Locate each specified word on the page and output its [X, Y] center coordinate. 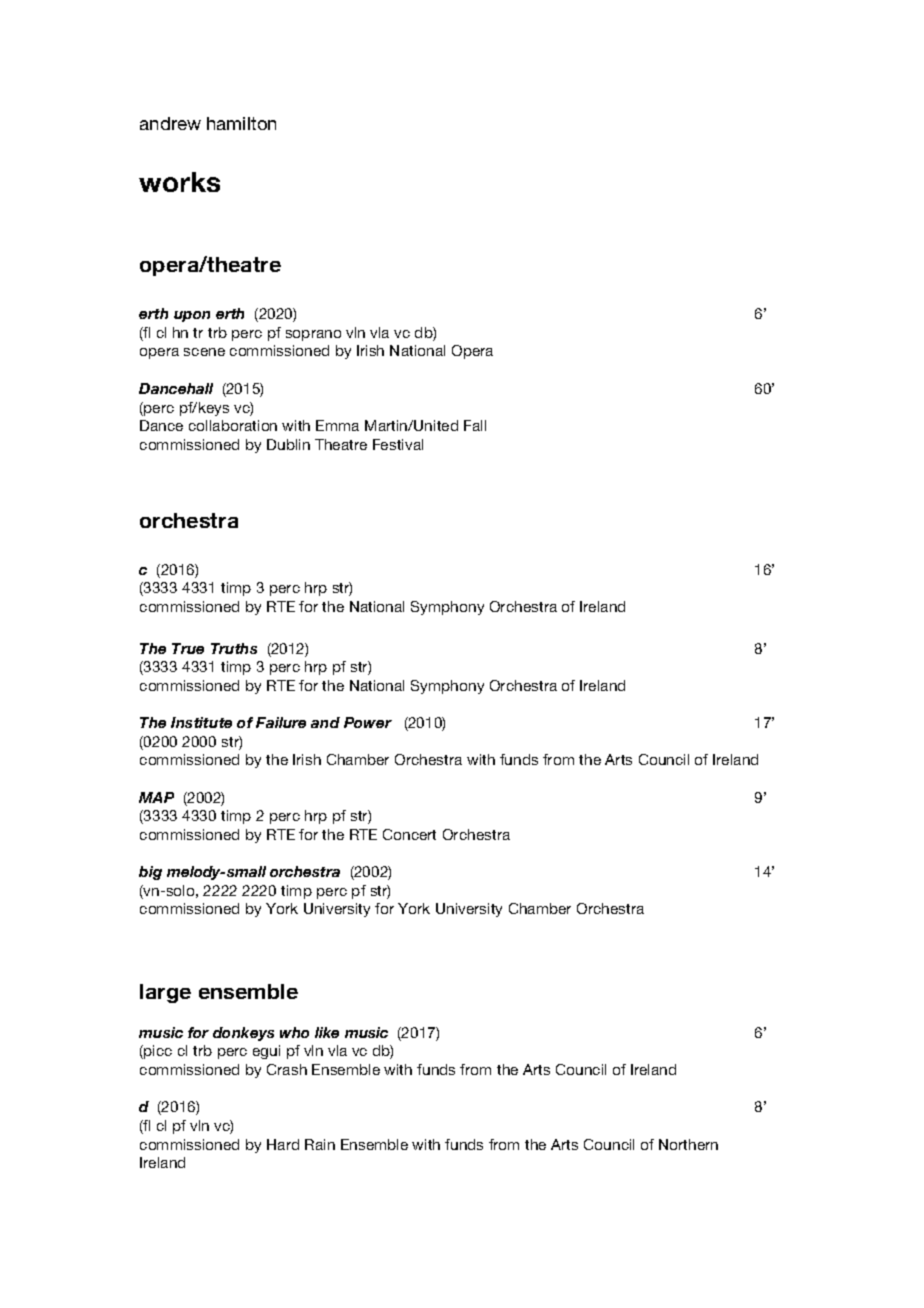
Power [368, 722]
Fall [475, 425]
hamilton [241, 123]
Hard [283, 1144]
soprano [313, 335]
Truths [234, 648]
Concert [409, 834]
